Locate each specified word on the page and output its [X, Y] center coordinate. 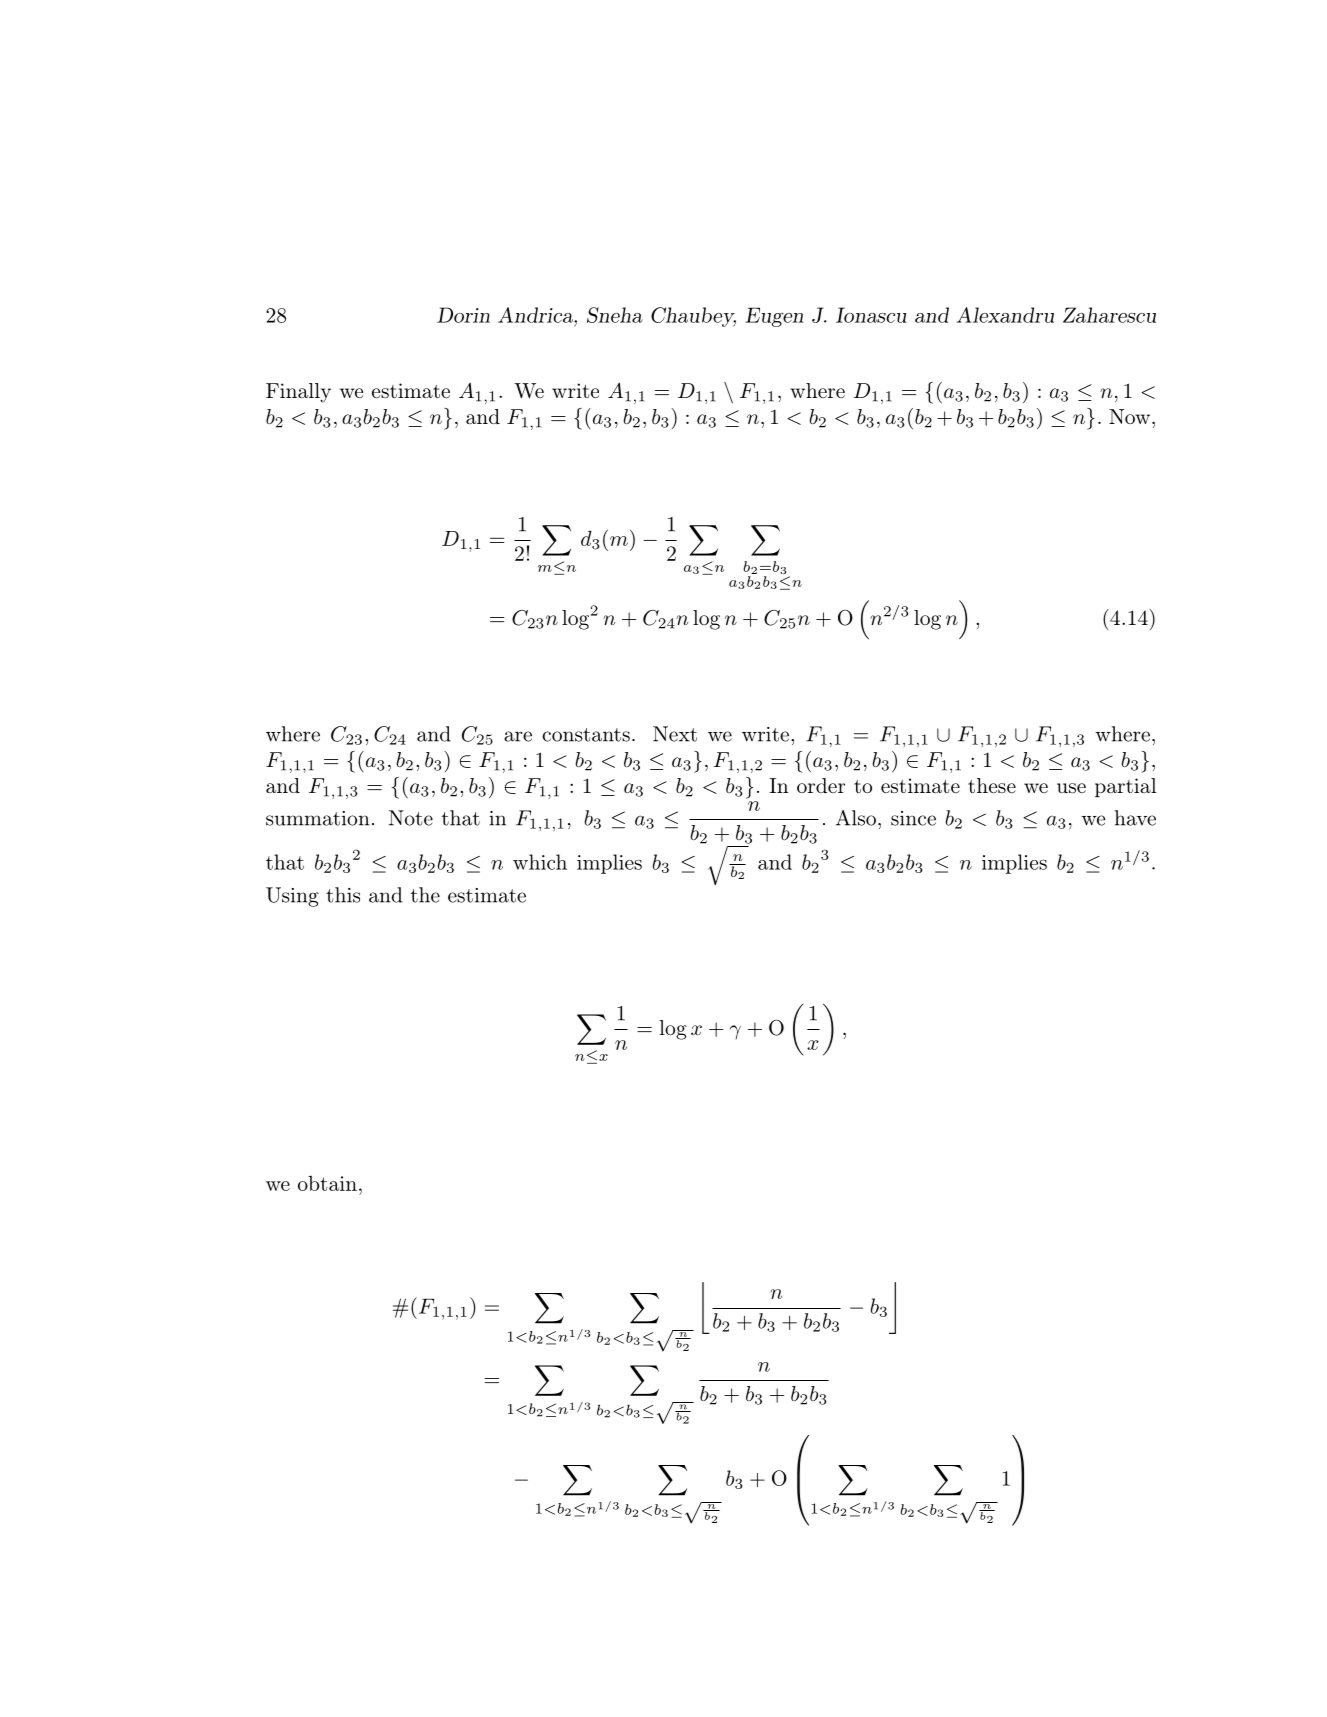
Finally [298, 393]
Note [411, 818]
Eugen [774, 317]
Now [1131, 416]
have [1135, 818]
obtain [327, 1183]
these [992, 785]
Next [675, 734]
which [540, 862]
